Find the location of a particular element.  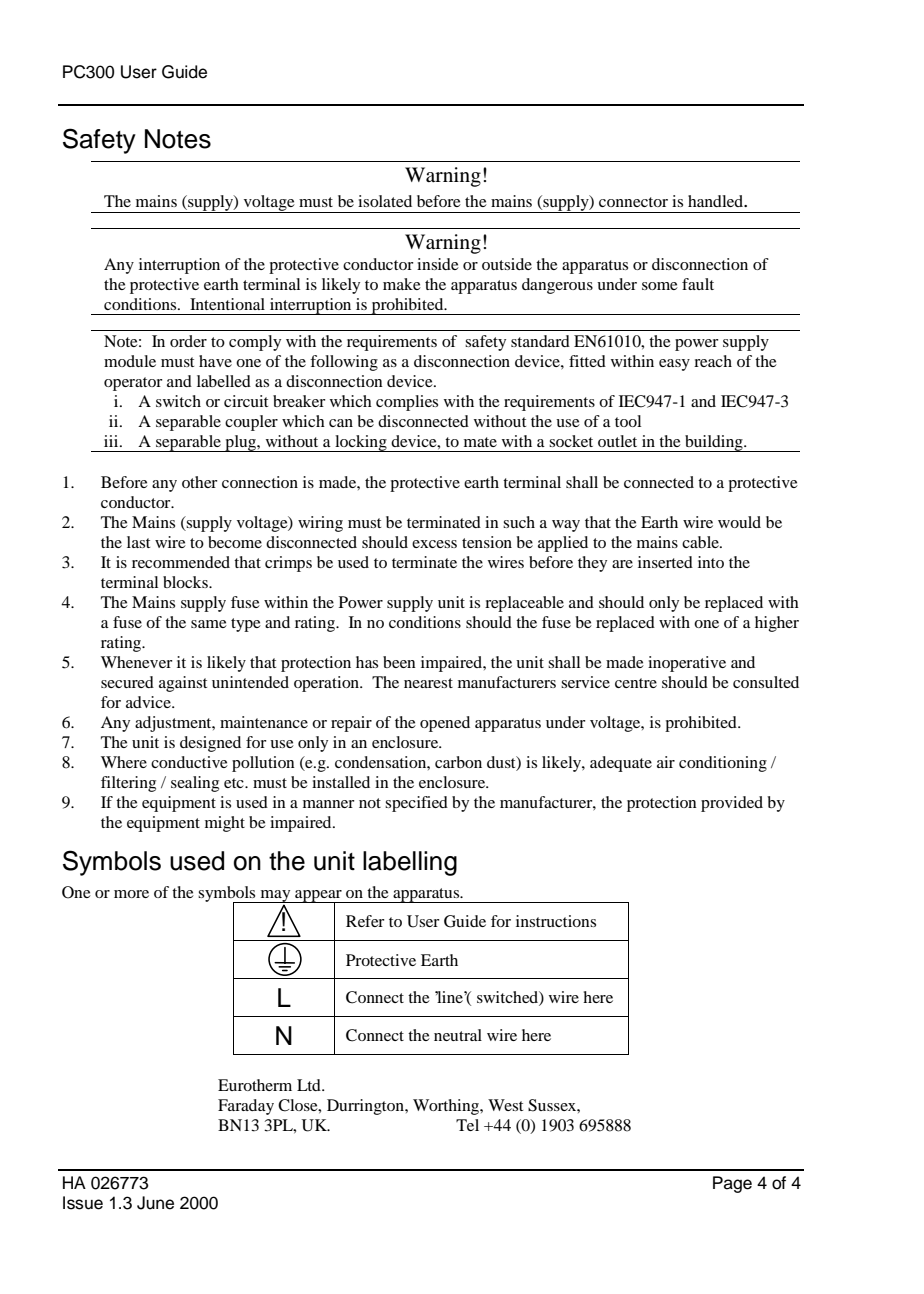

fault is located at coordinates (698, 284).
